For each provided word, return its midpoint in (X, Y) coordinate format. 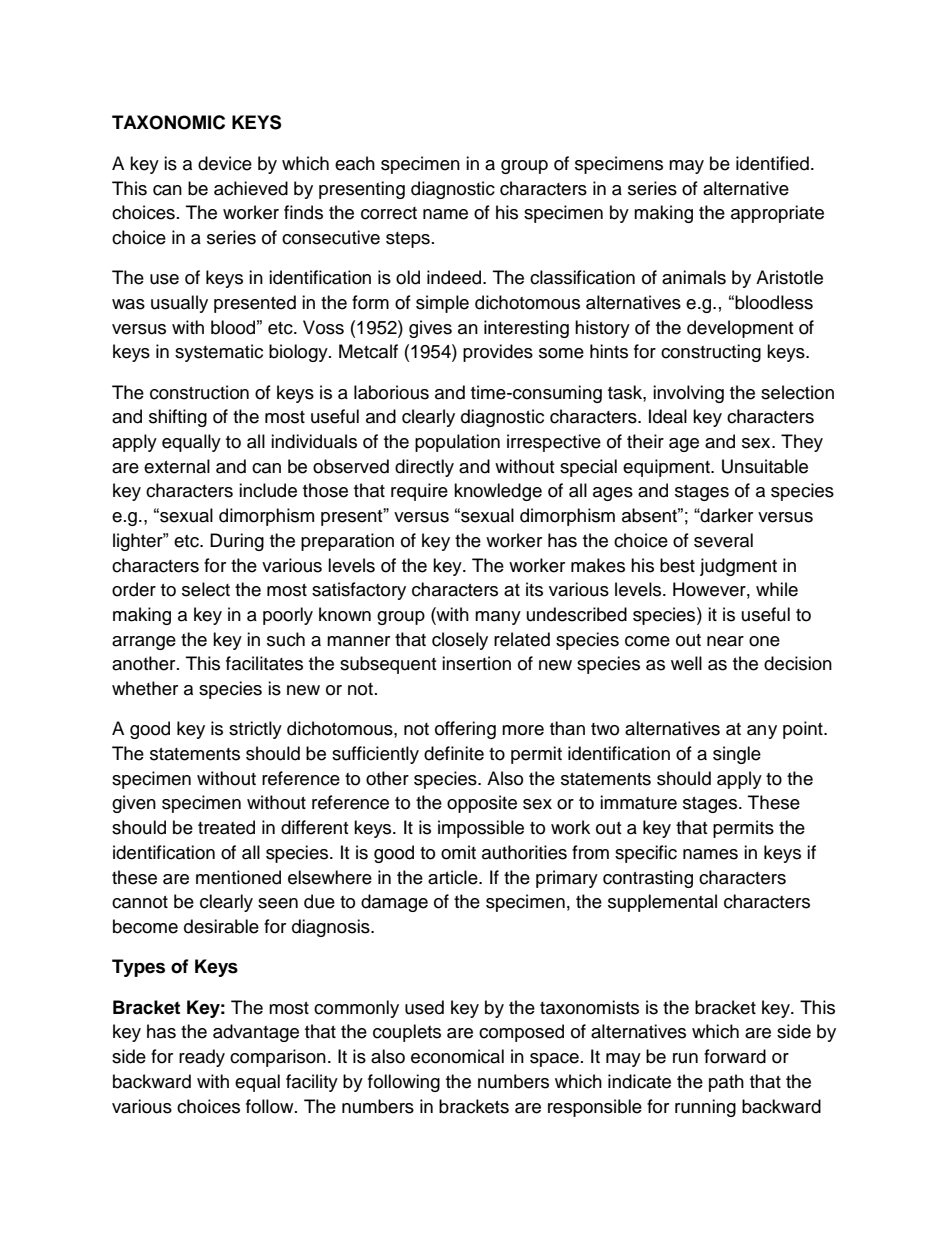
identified (772, 163)
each (355, 163)
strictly (255, 730)
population (457, 443)
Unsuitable (765, 466)
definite (454, 753)
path (726, 1083)
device (225, 163)
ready (202, 1058)
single (737, 755)
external (177, 466)
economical (457, 1056)
